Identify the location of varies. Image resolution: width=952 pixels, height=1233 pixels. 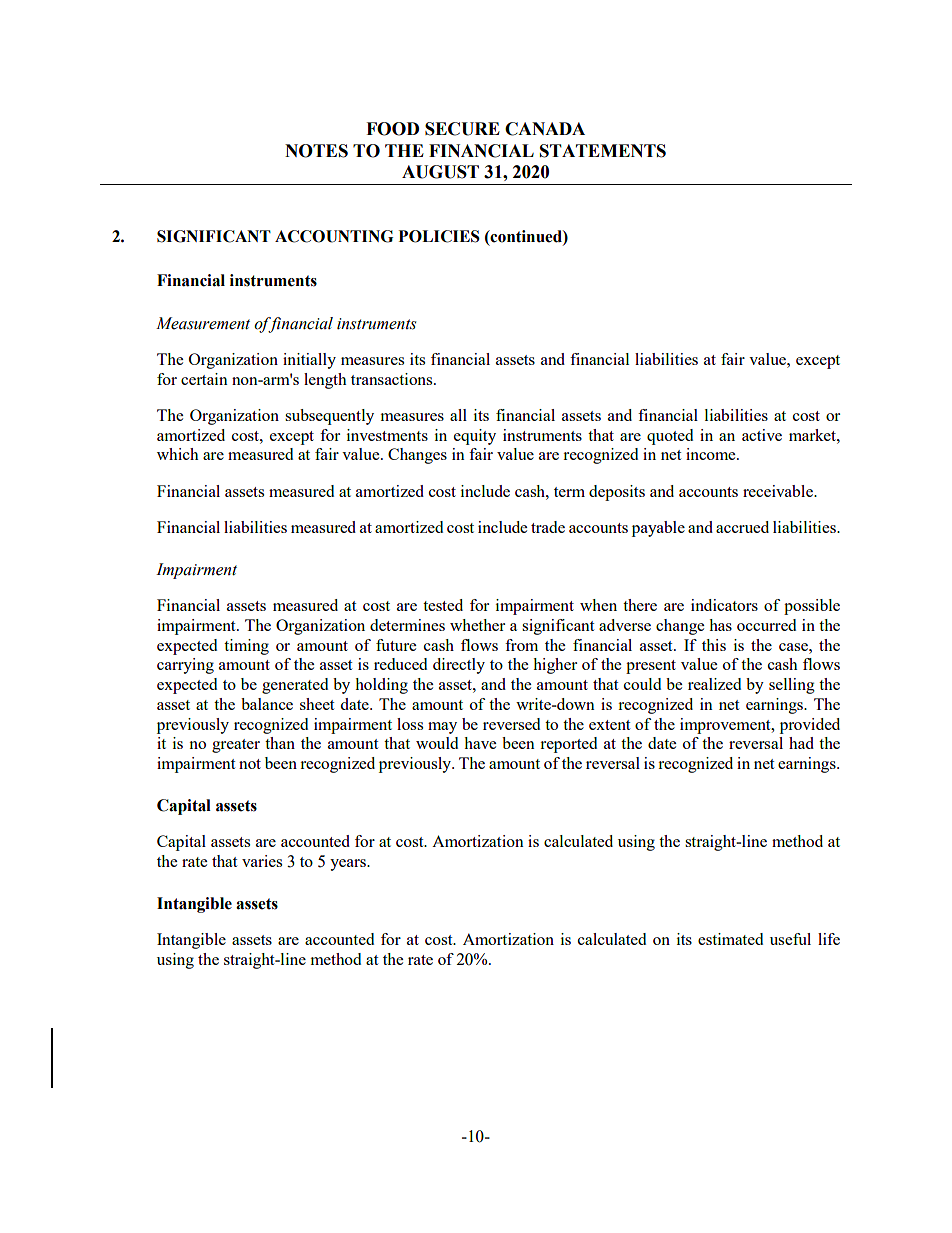
(262, 861).
